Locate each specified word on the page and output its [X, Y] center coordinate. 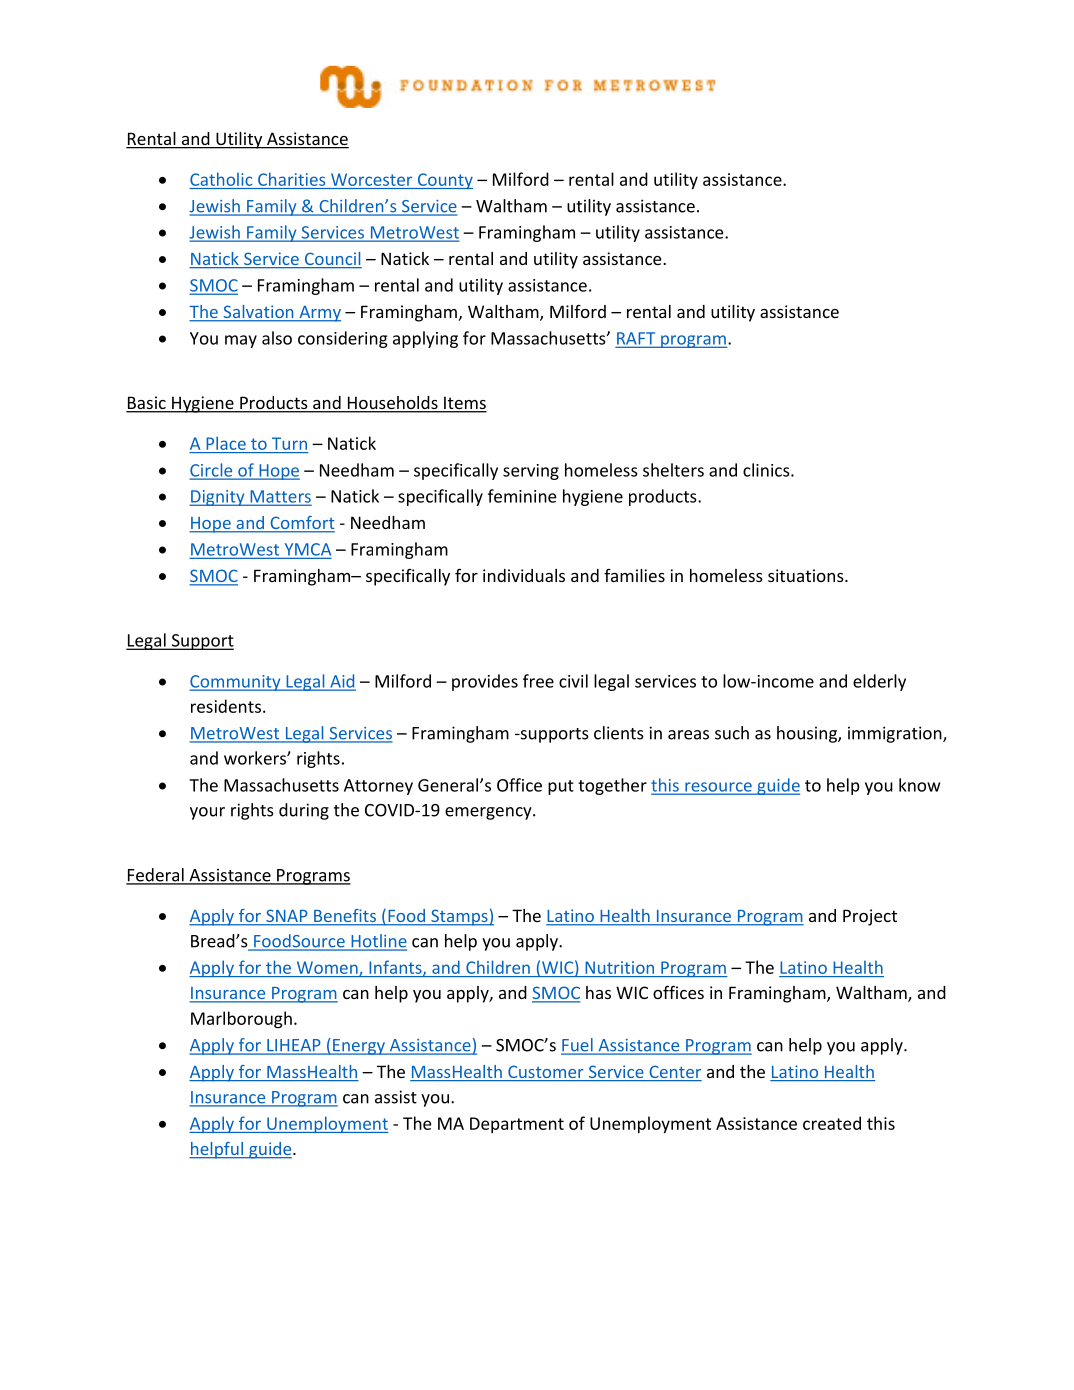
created [832, 1123]
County [444, 181]
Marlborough [241, 1019]
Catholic [221, 179]
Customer [546, 1073]
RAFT [637, 339]
